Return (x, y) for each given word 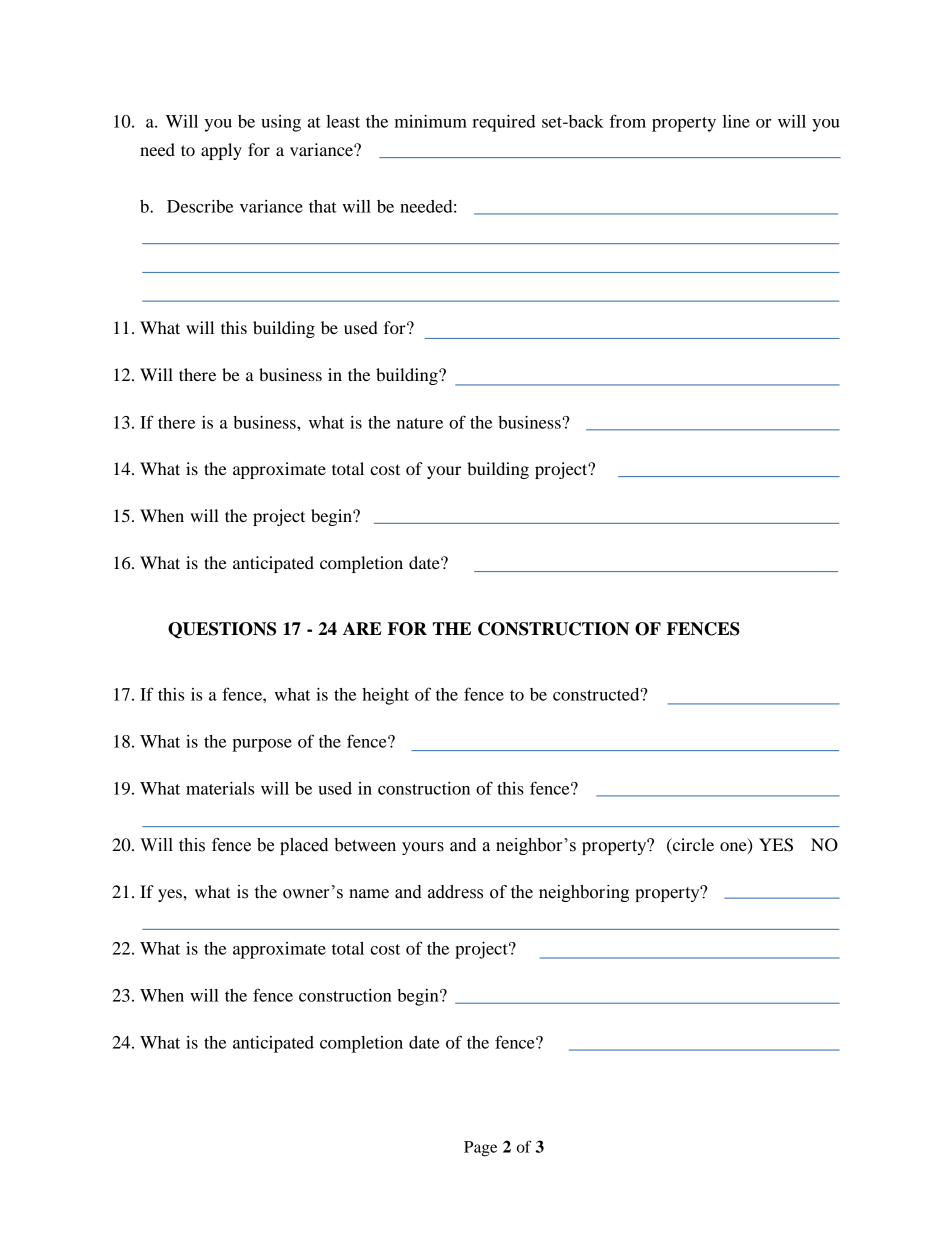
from (628, 121)
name (369, 894)
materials (220, 788)
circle (692, 846)
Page (480, 1149)
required (504, 123)
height (385, 696)
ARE (362, 628)
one (734, 848)
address (455, 892)
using (281, 123)
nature (420, 423)
